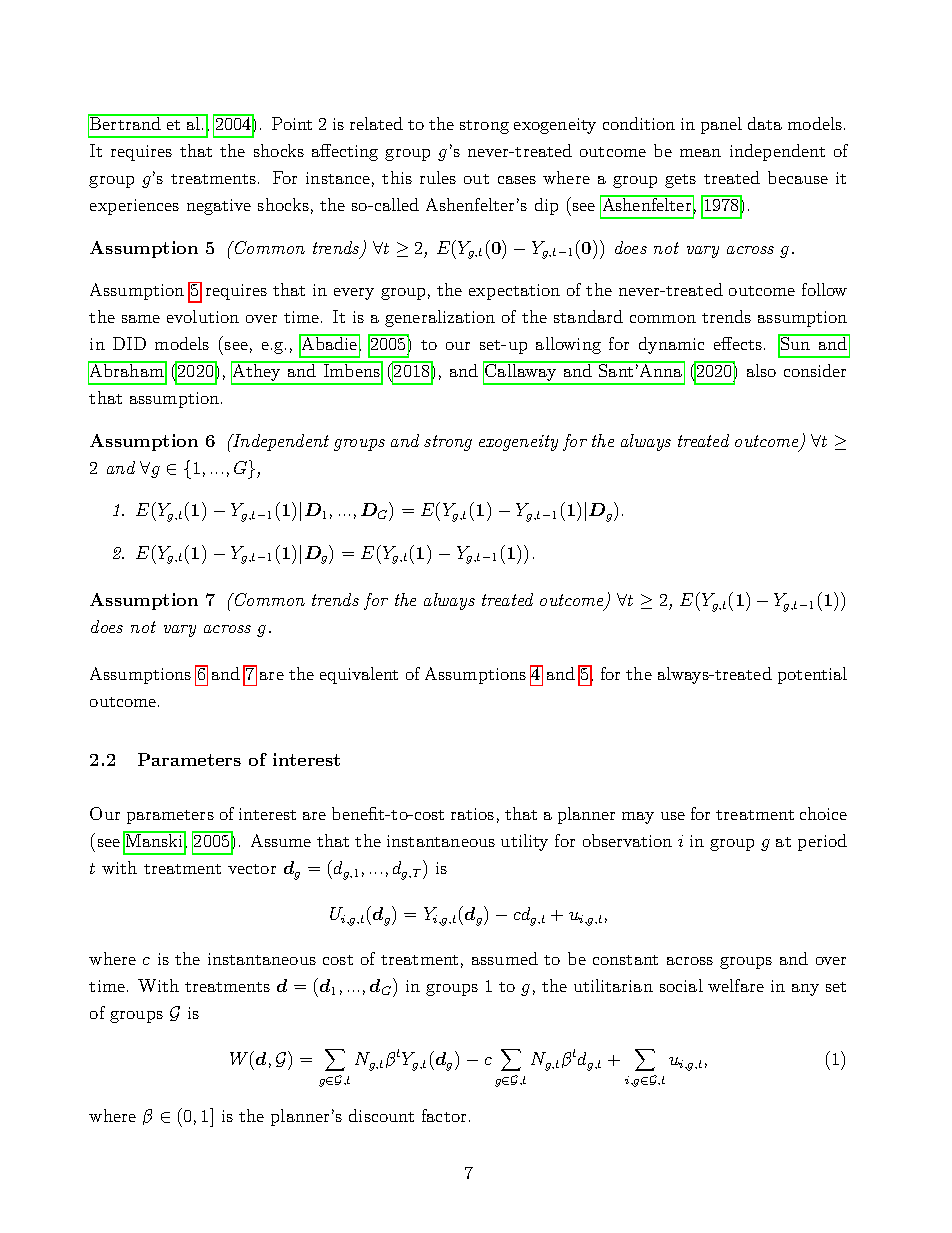 This document has width=952, height=1233. I want to click on negative, so click(219, 207).
